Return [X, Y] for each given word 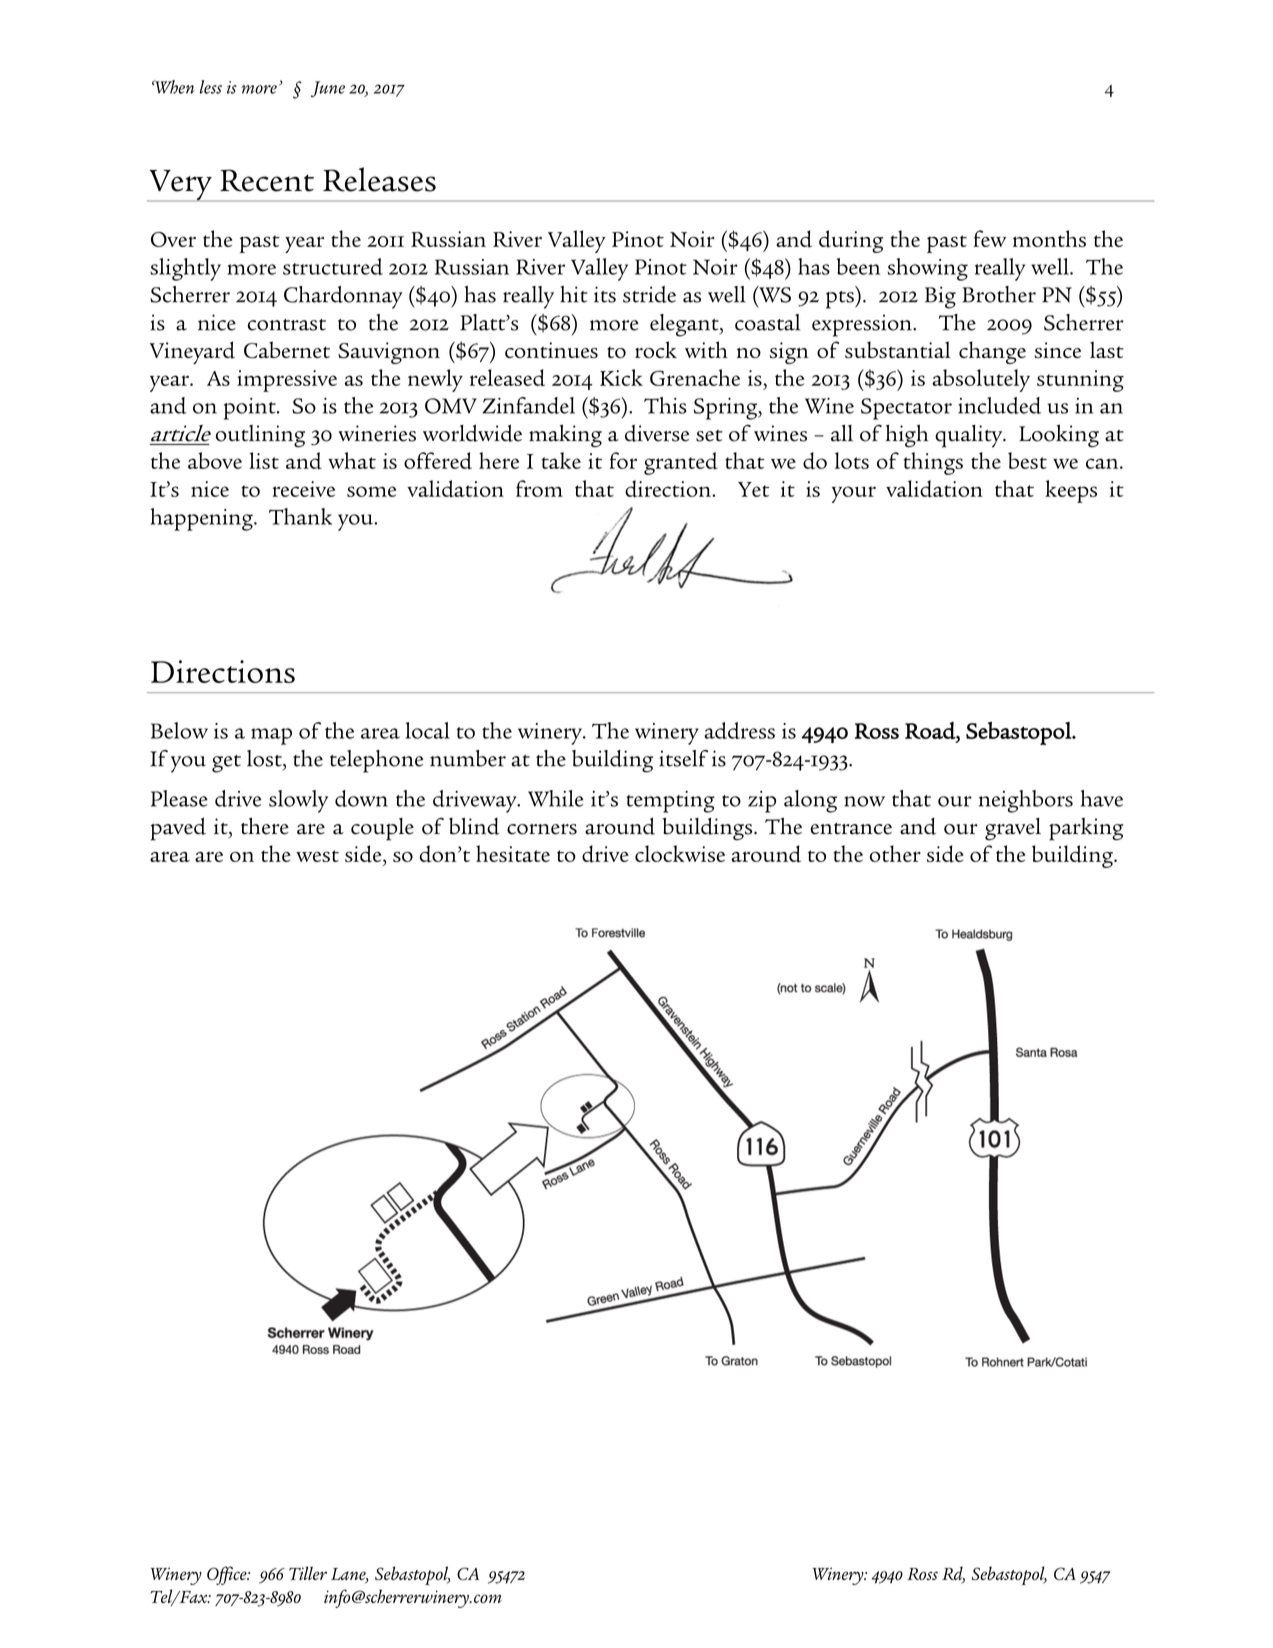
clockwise [680, 853]
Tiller [308, 1573]
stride [649, 294]
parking [1086, 829]
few [989, 238]
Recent [267, 180]
